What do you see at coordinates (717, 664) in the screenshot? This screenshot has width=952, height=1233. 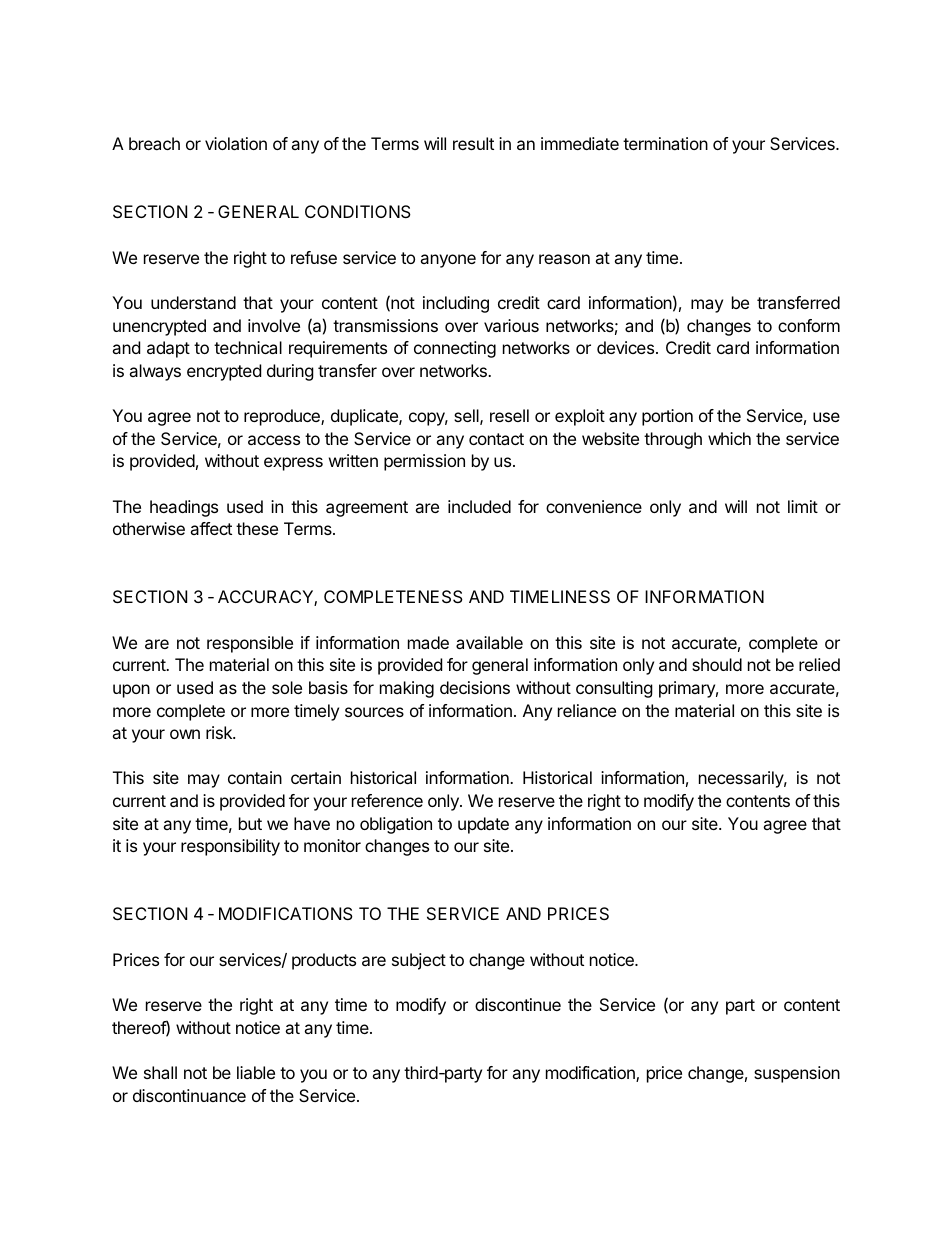 I see `should` at bounding box center [717, 664].
